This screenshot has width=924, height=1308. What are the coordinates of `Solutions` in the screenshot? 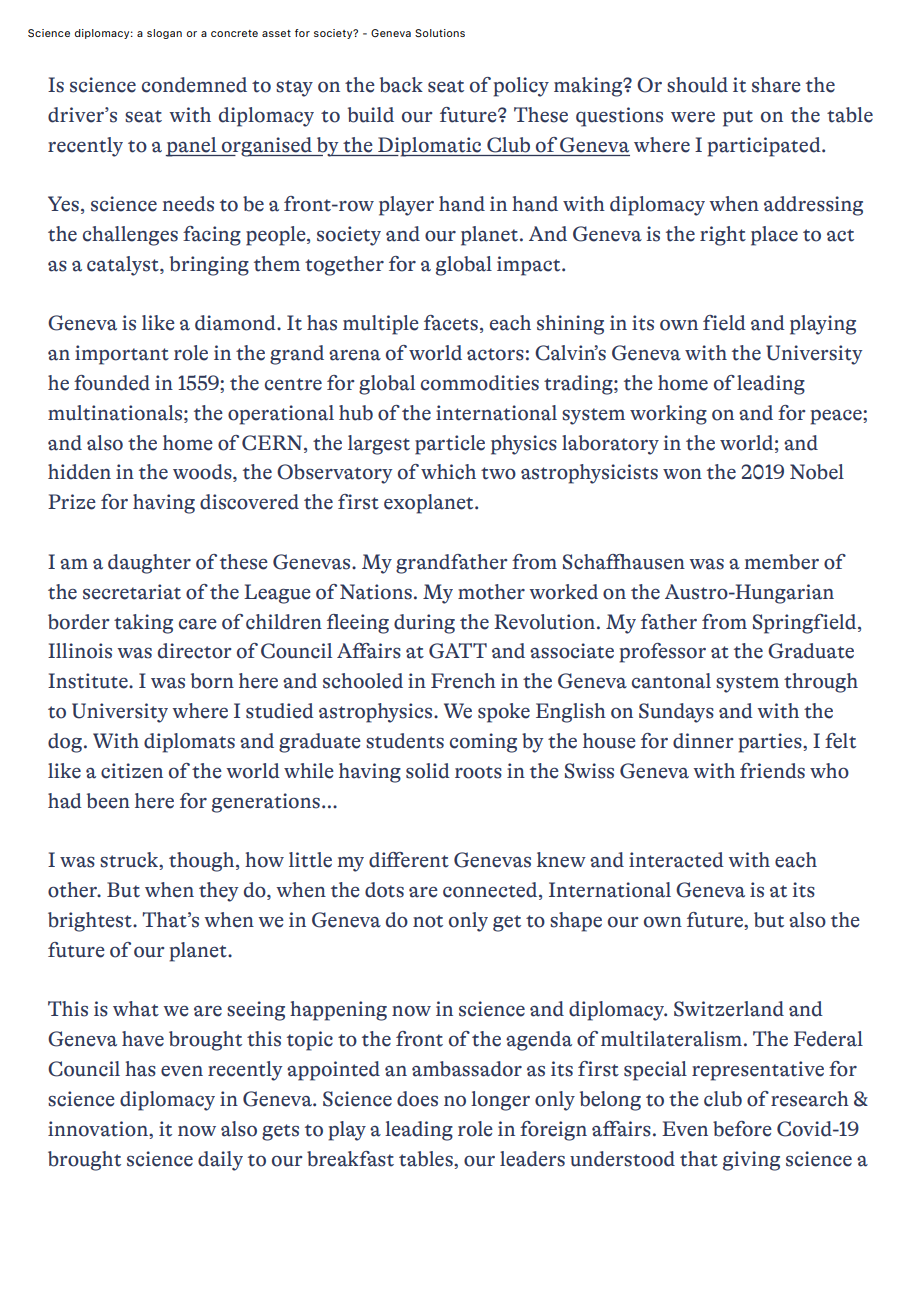 It's located at (440, 33).
